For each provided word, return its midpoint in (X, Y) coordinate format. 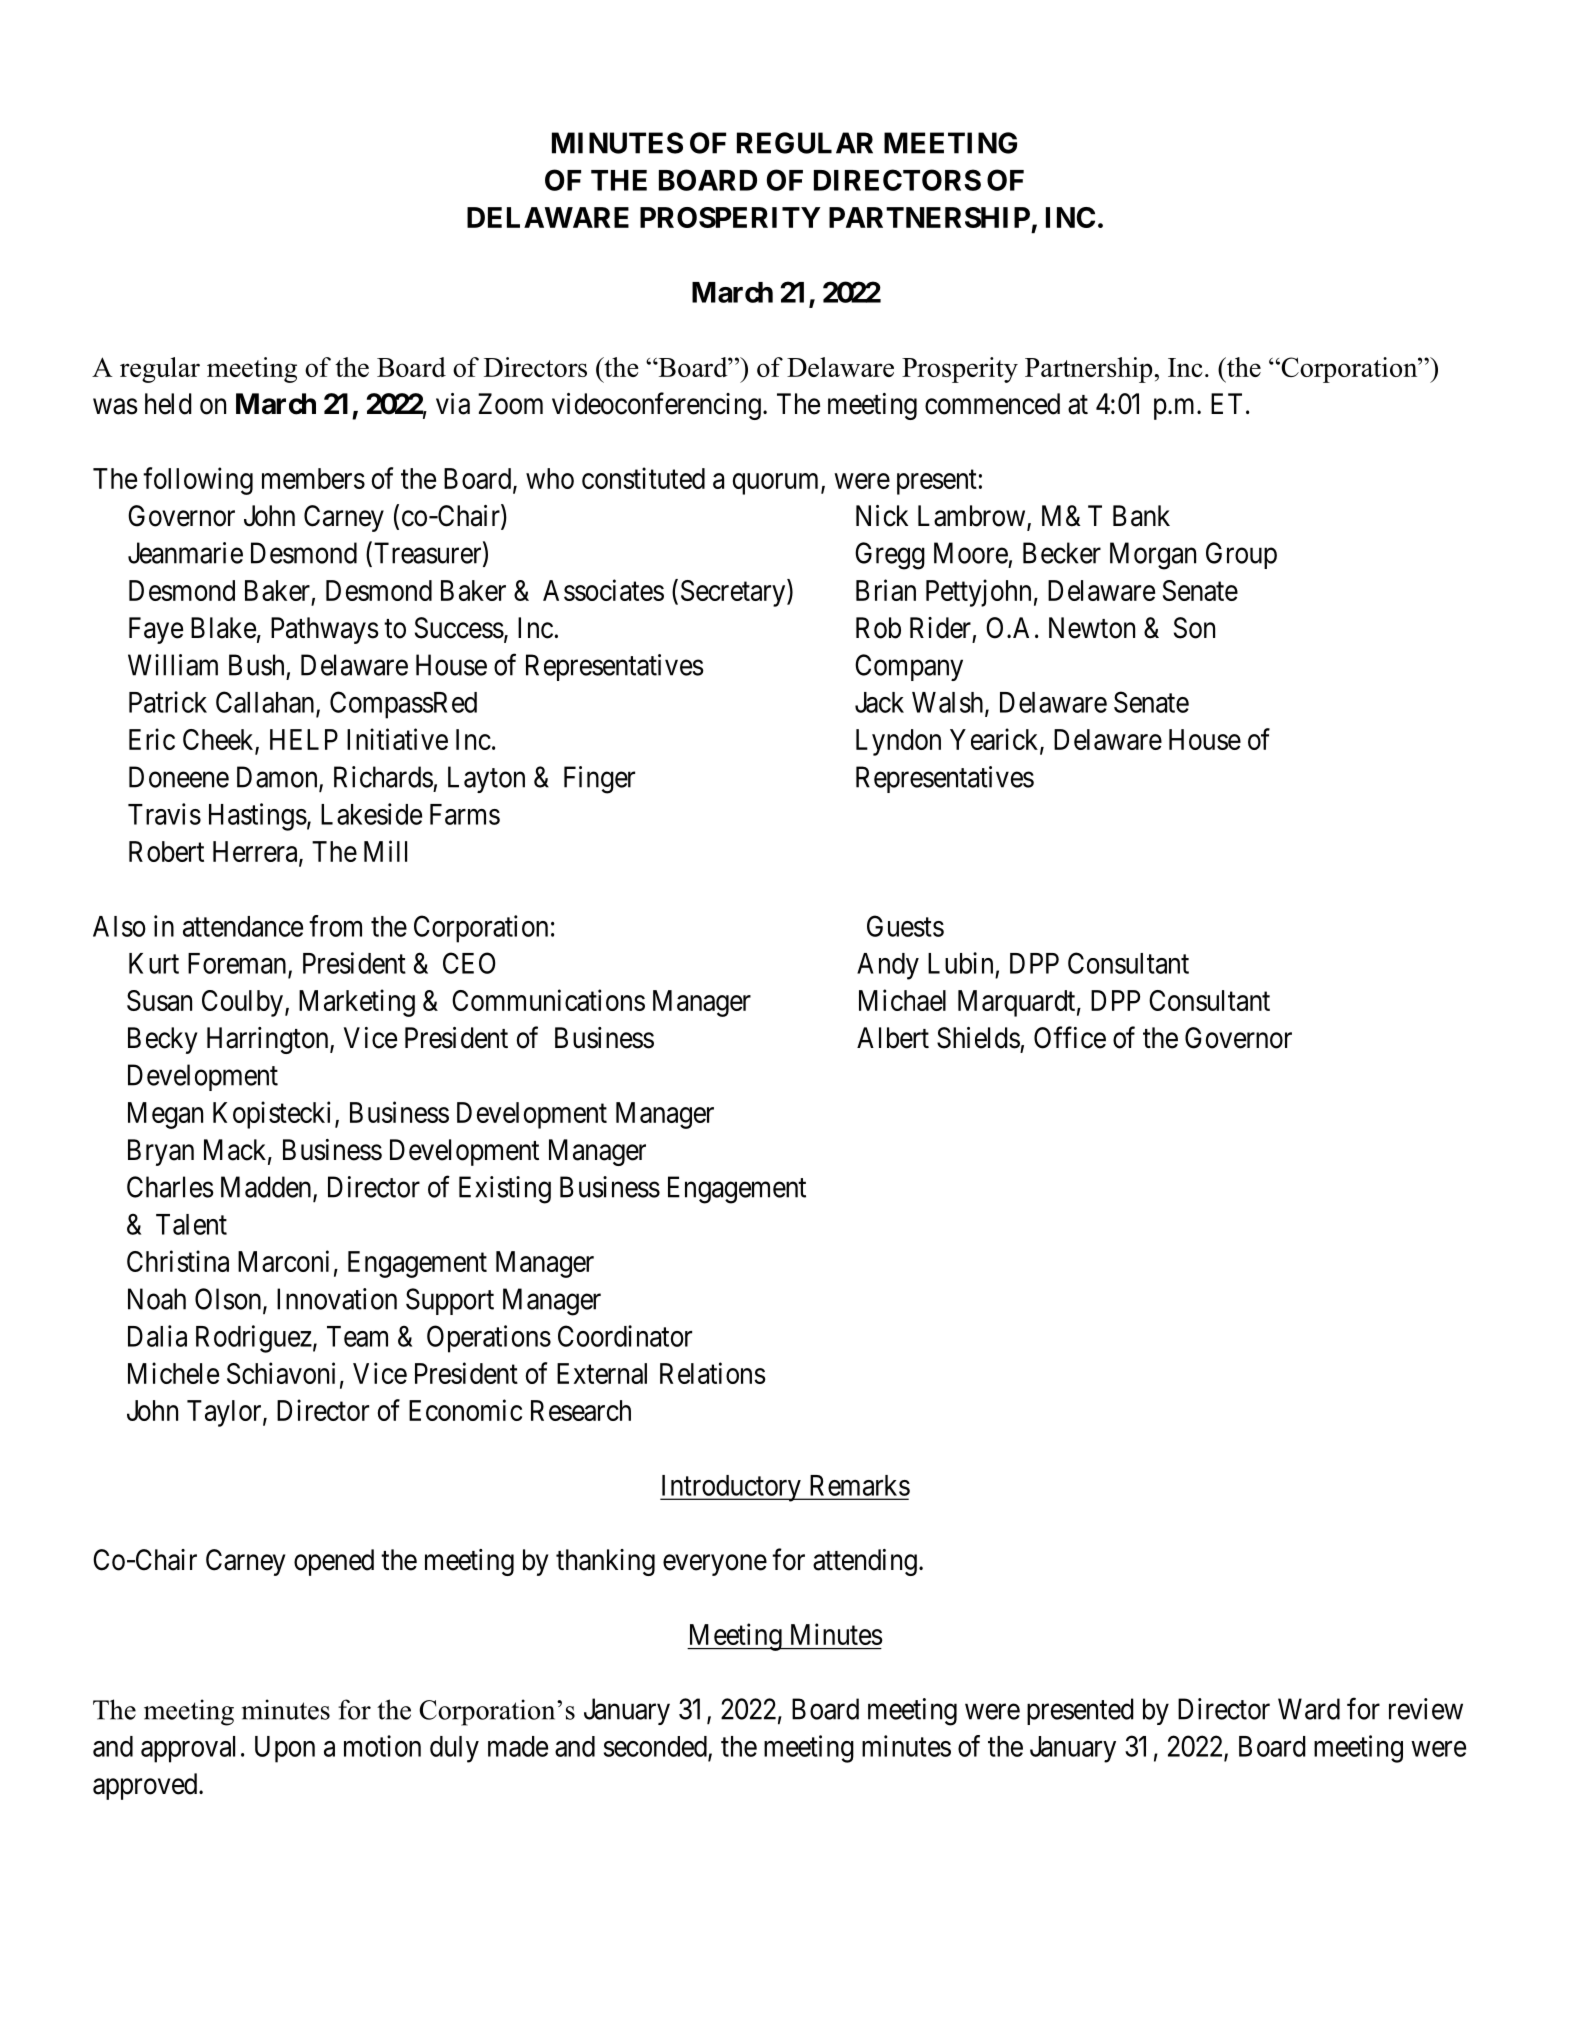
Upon (285, 1749)
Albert (893, 1038)
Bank (1141, 516)
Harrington (269, 1040)
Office (1070, 1037)
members (313, 478)
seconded (656, 1747)
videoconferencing (656, 406)
